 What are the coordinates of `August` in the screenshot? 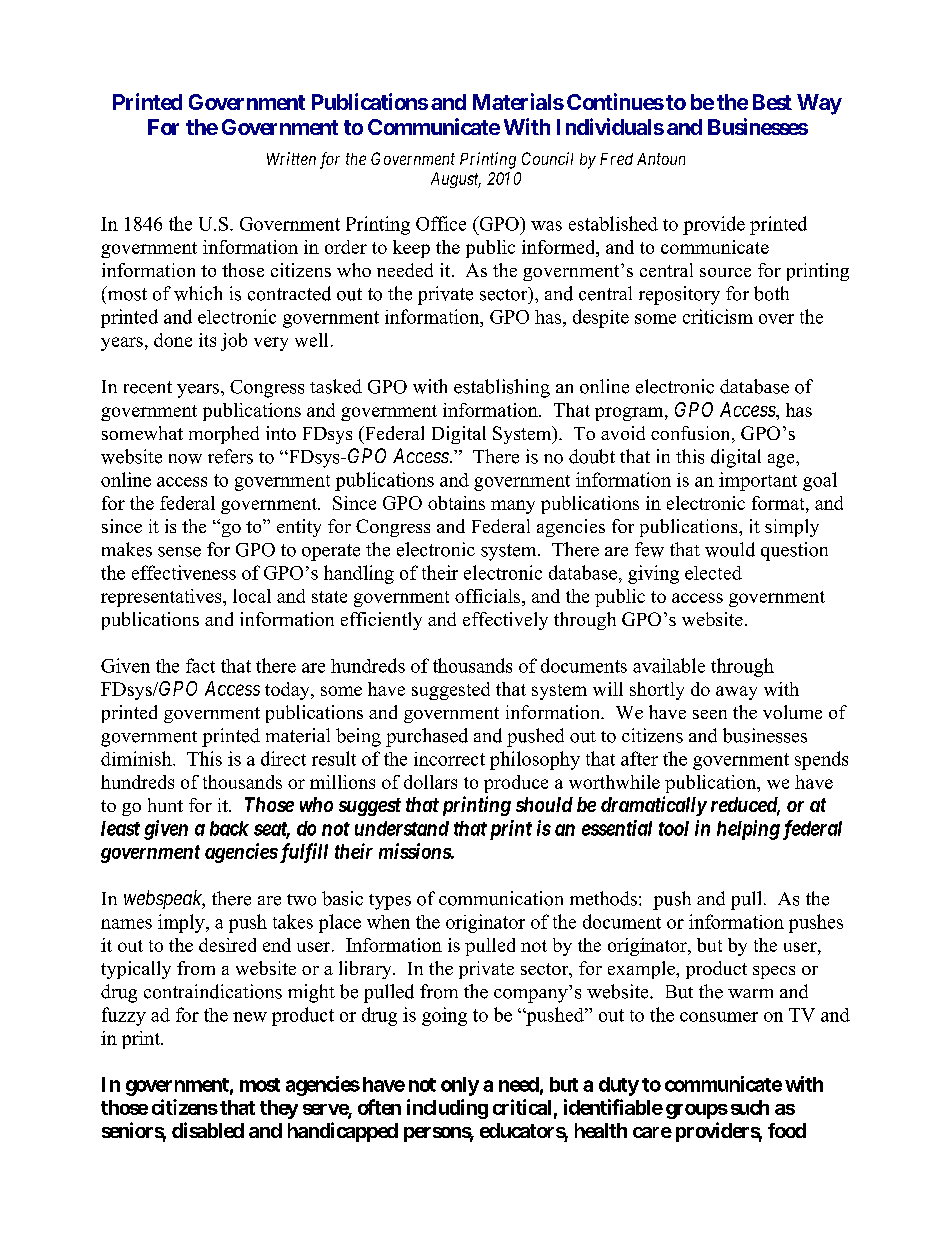 It's located at (456, 180).
